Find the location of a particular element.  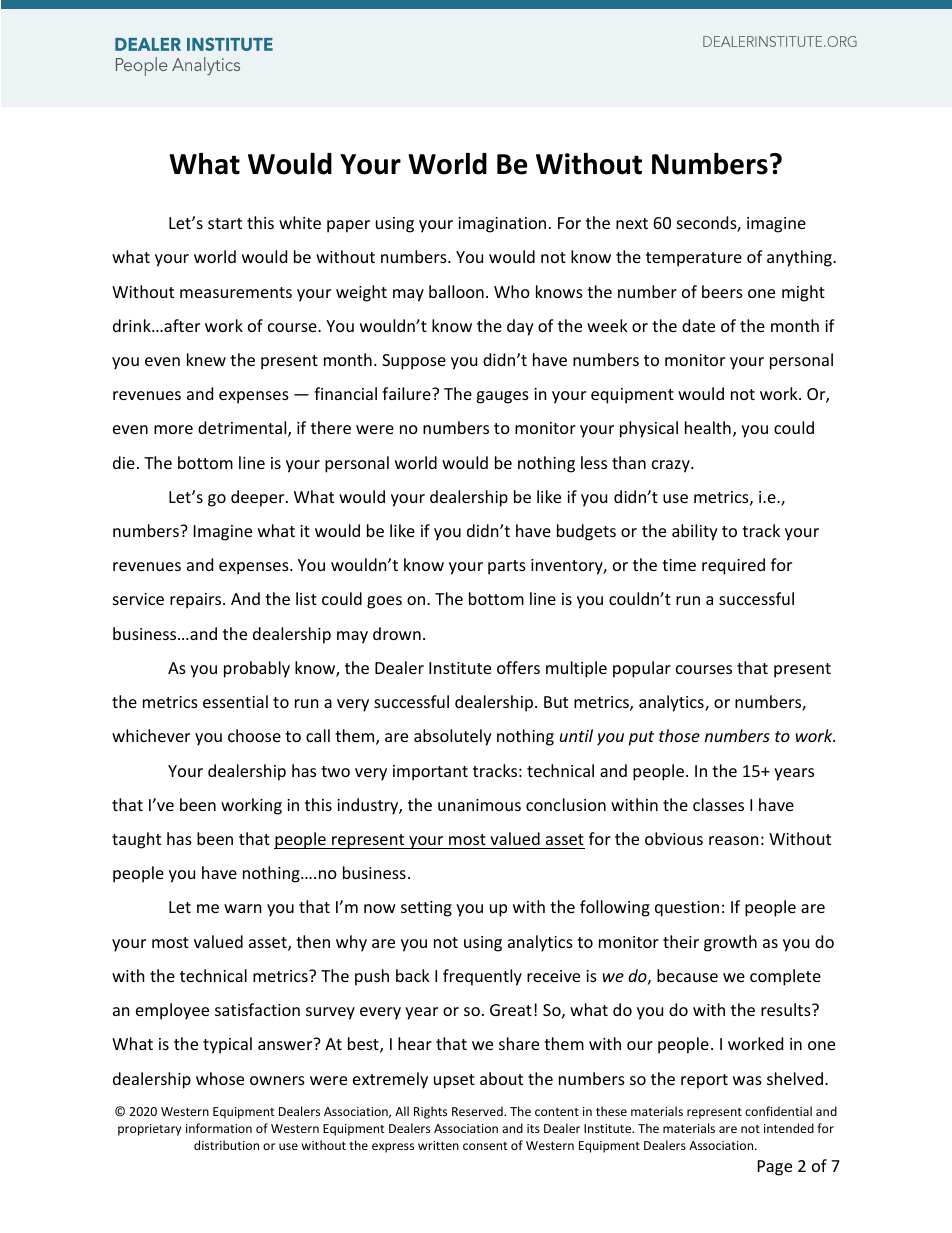

absolutely is located at coordinates (453, 737).
